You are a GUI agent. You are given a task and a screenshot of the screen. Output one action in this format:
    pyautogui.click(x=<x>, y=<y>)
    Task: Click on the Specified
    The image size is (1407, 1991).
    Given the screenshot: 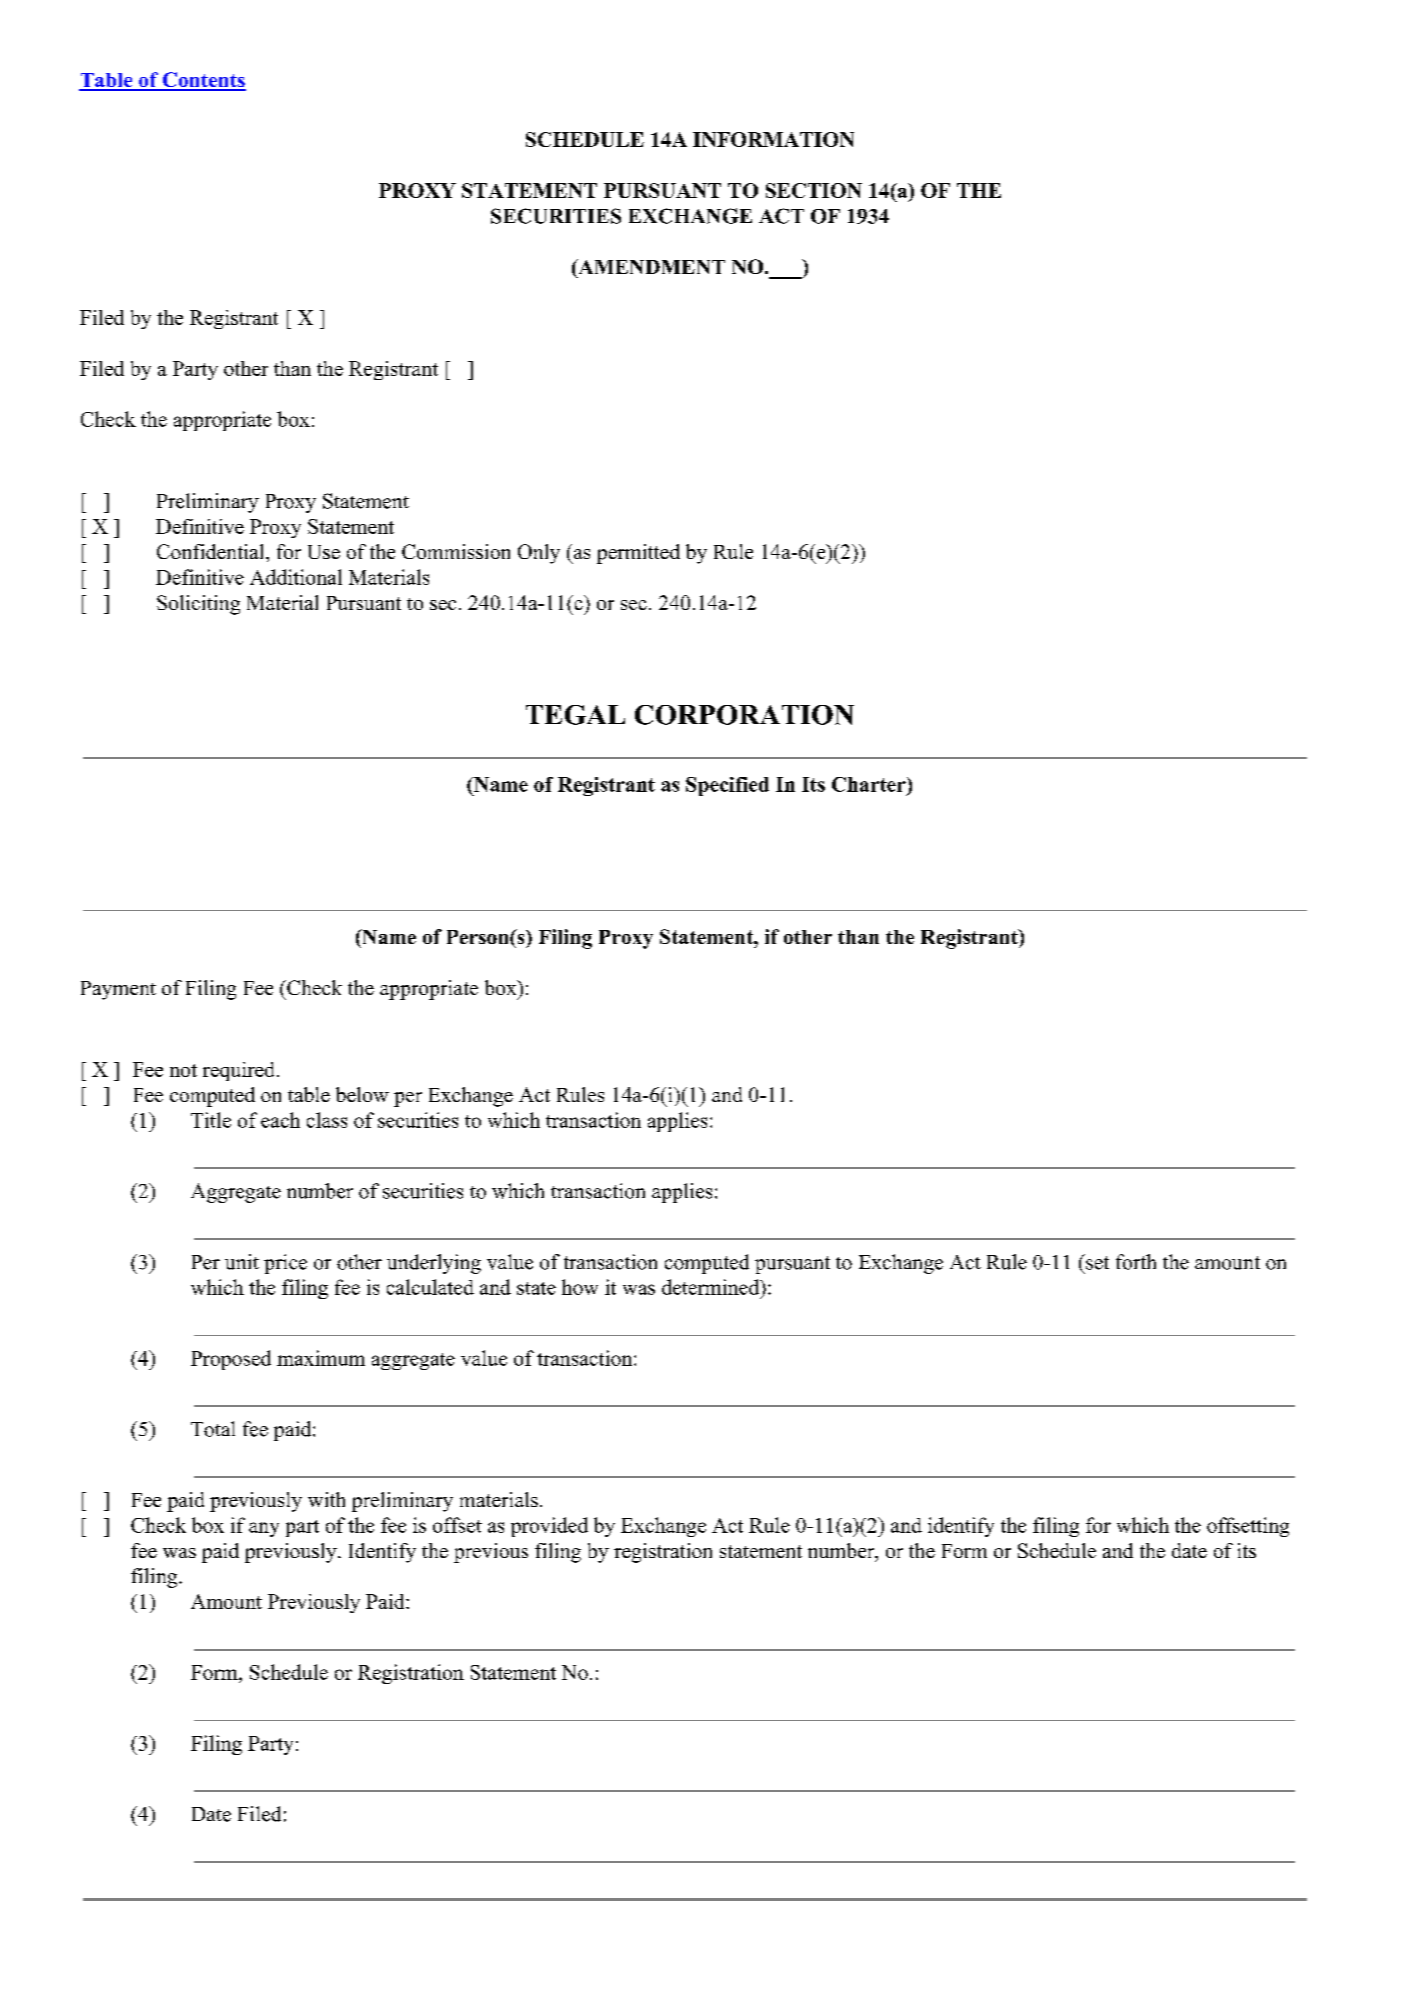 What is the action you would take?
    pyautogui.click(x=727, y=786)
